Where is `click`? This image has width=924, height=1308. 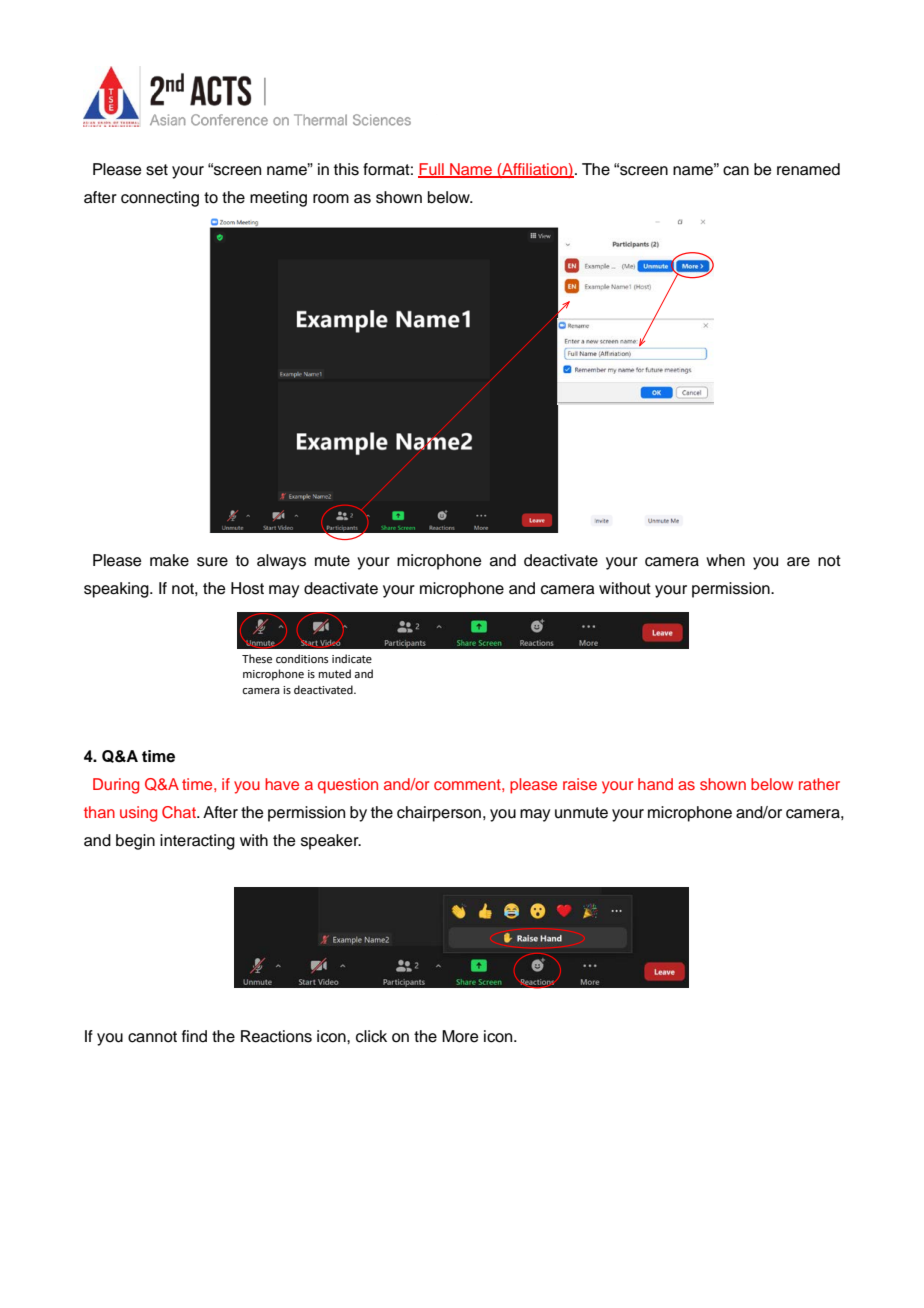 click is located at coordinates (371, 1036).
